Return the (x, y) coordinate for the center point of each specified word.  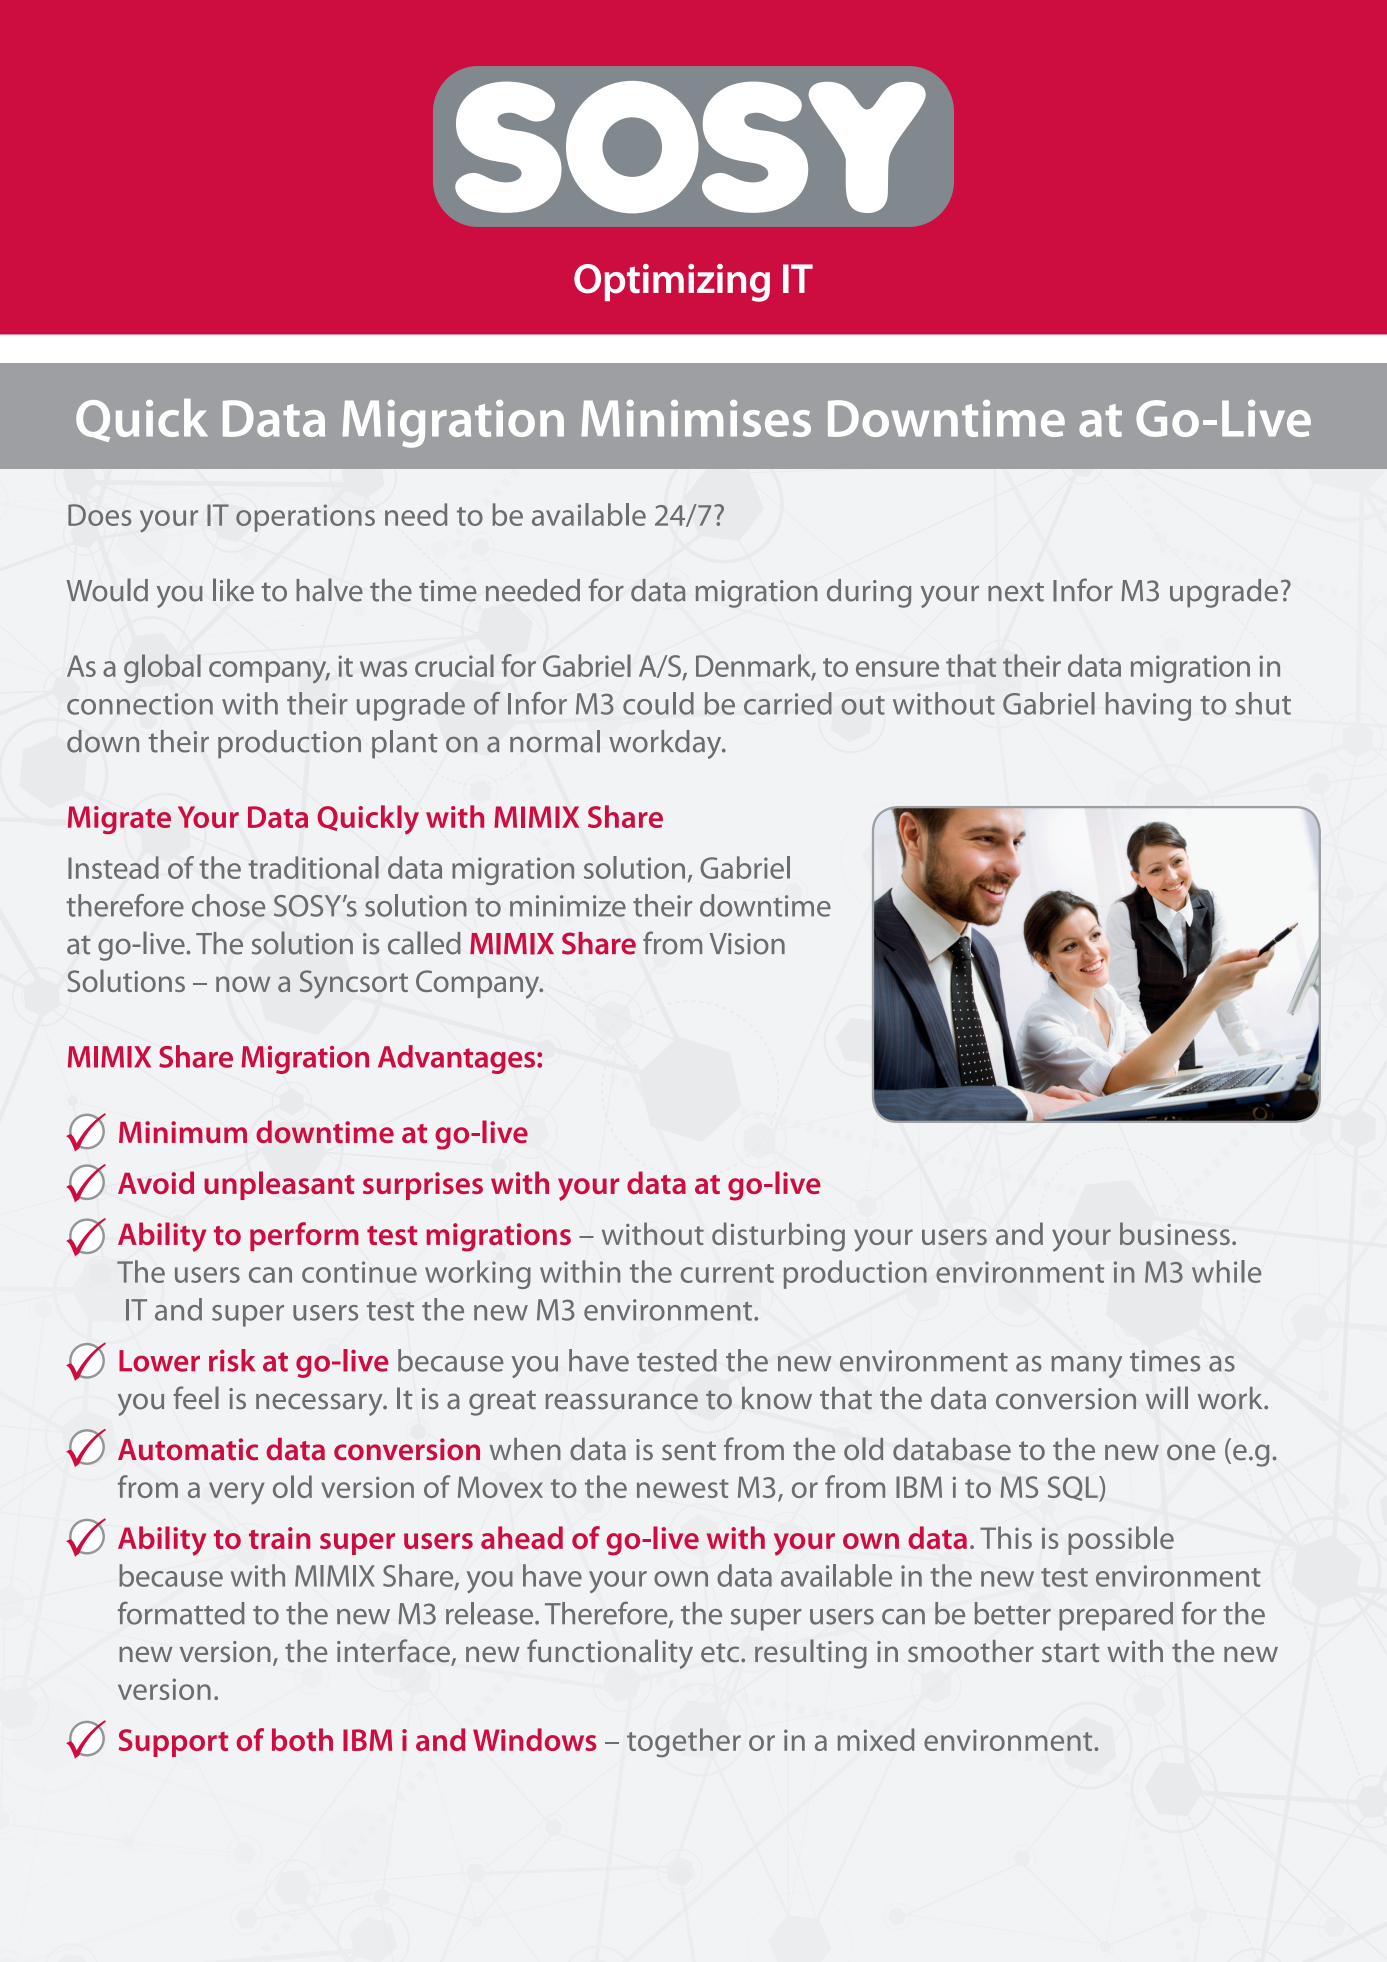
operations (305, 518)
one (1191, 1452)
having (1148, 706)
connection (140, 704)
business (1175, 1233)
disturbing (778, 1237)
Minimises (696, 418)
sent (689, 1451)
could (658, 703)
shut (1263, 703)
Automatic (188, 1449)
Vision (747, 944)
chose (228, 905)
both (302, 1739)
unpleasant (279, 1185)
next (1016, 592)
